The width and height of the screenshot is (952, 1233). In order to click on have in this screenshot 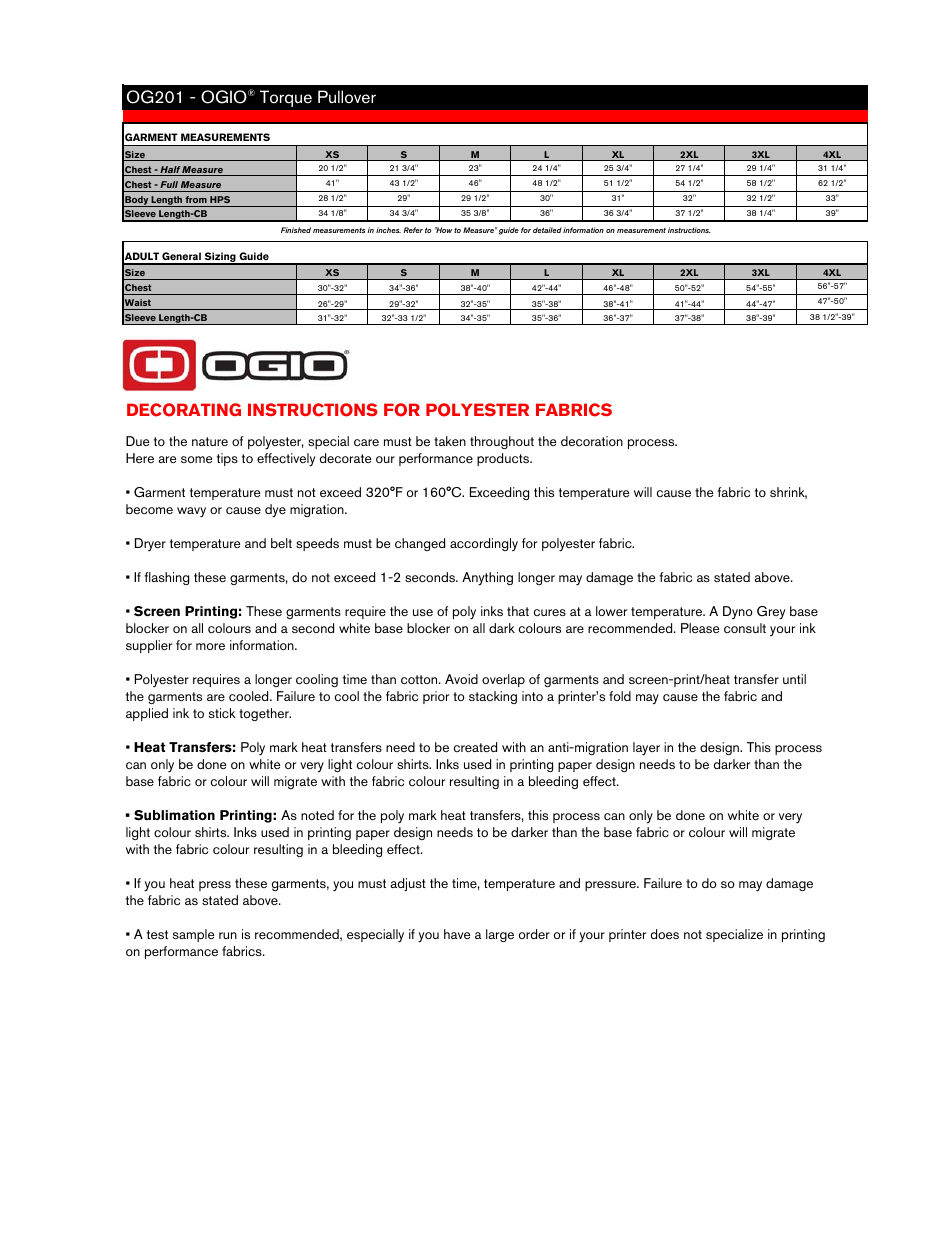, I will do `click(457, 934)`.
